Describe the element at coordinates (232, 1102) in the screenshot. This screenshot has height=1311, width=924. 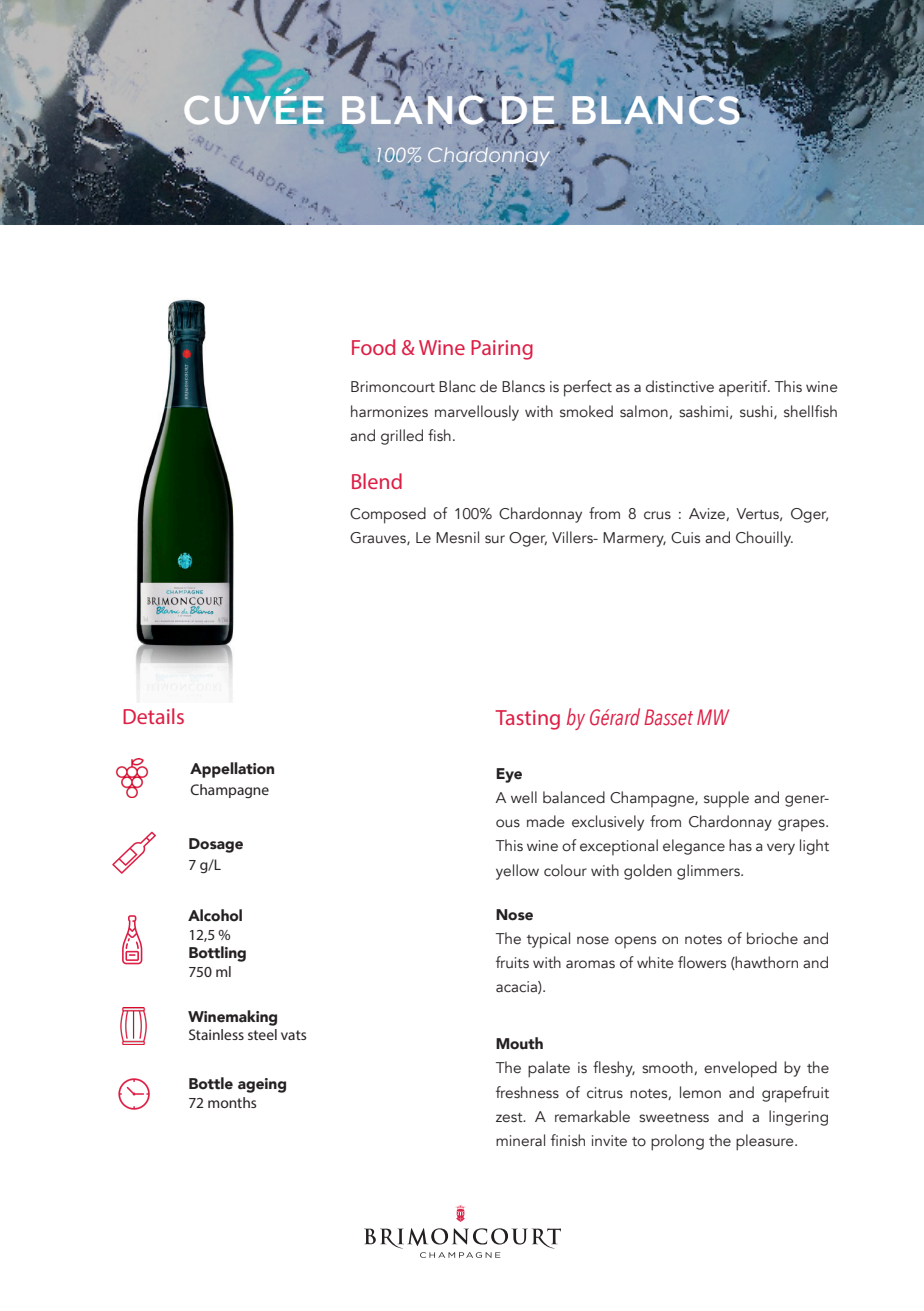
I see `months` at that location.
